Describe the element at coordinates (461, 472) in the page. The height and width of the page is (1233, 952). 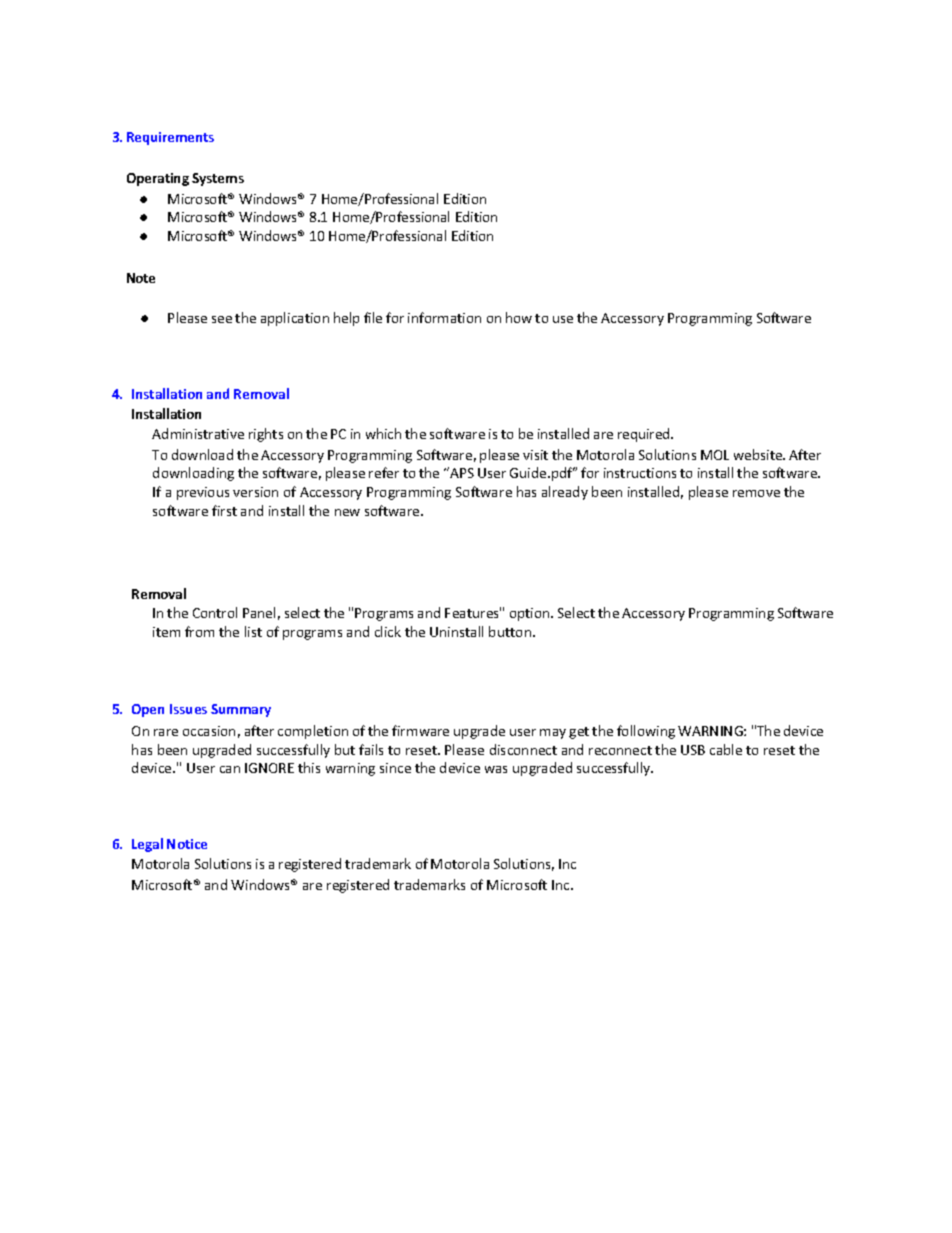
I see `APS` at that location.
